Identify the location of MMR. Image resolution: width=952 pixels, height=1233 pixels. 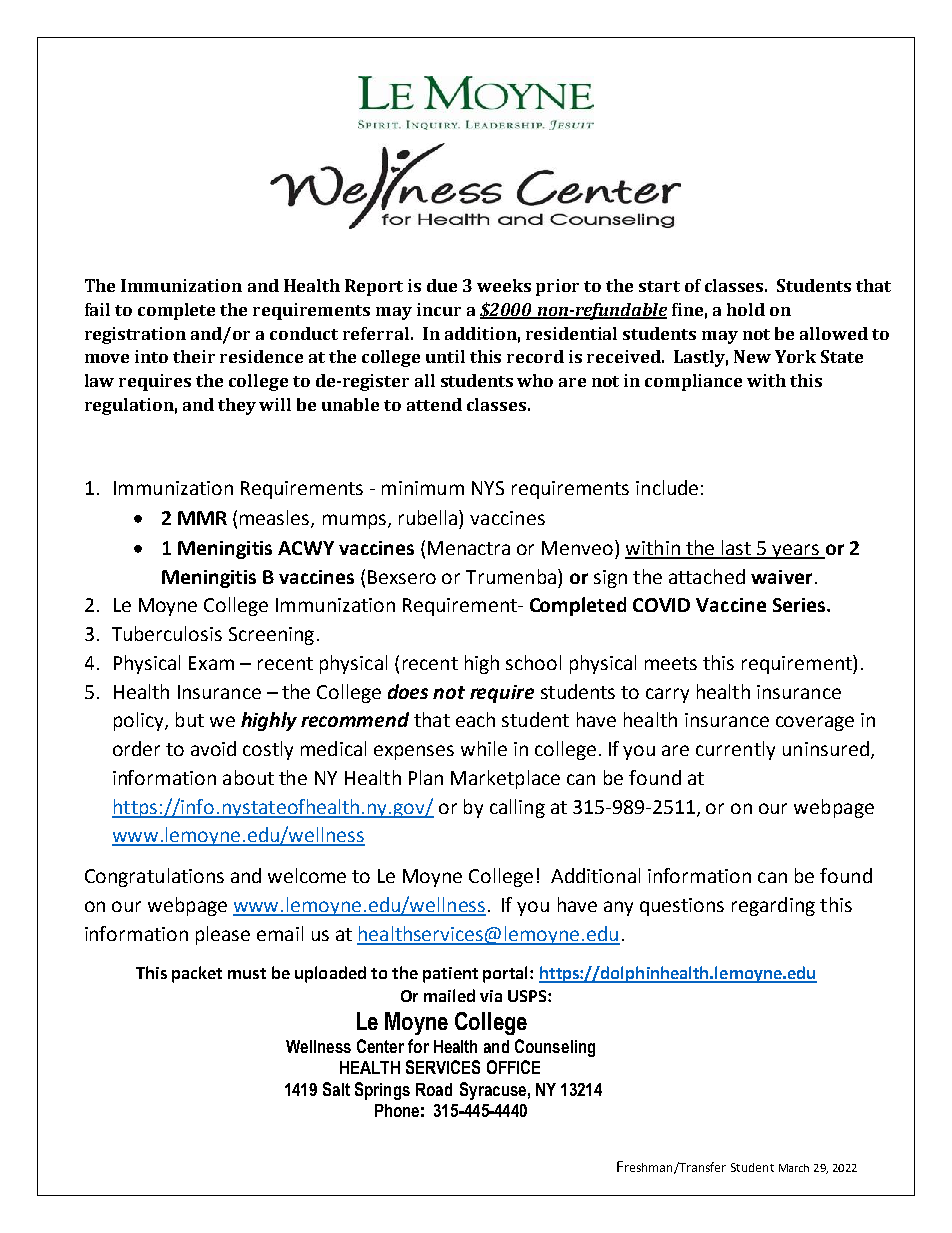
(202, 518).
